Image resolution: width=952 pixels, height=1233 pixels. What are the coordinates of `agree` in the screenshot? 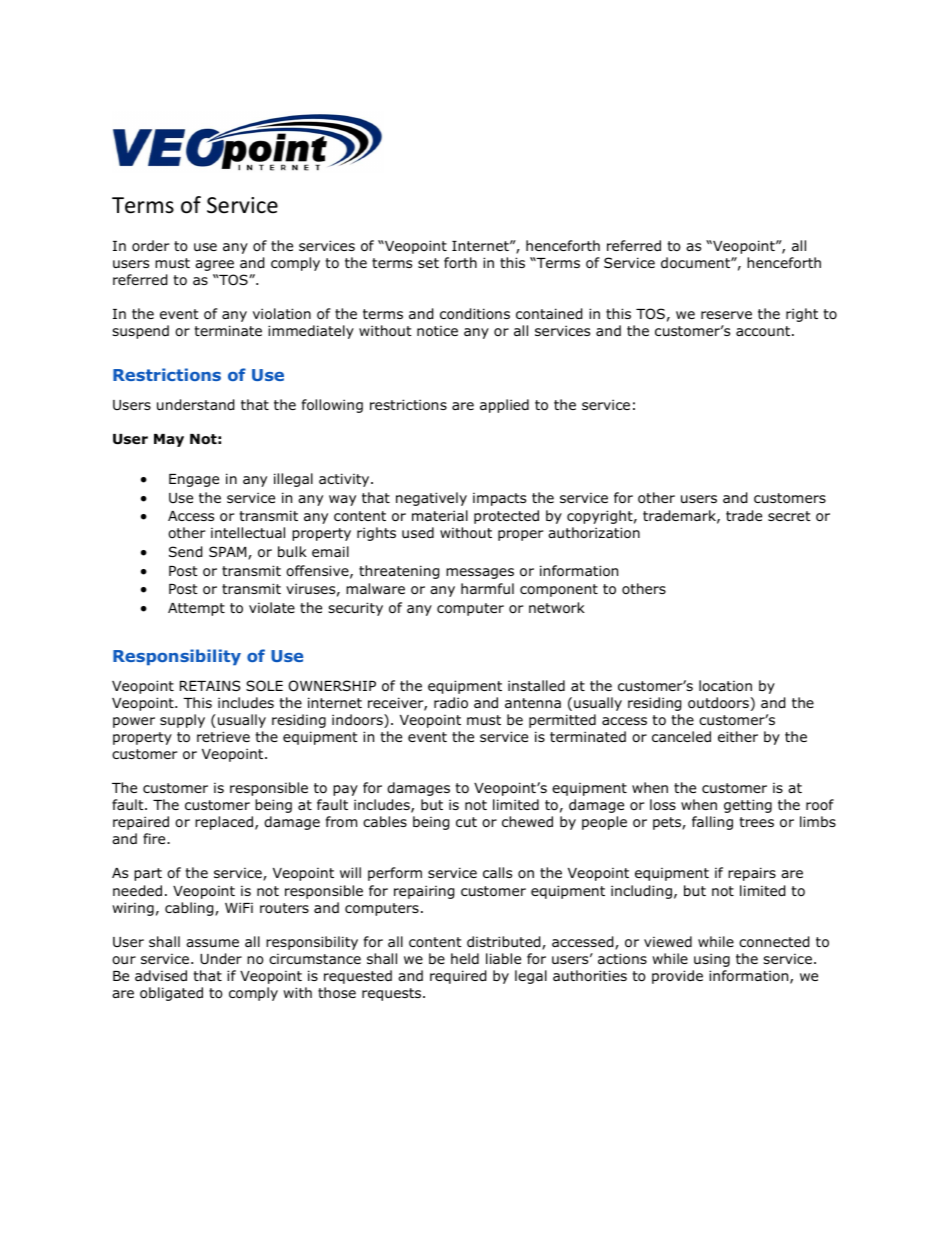 It's located at (214, 265).
